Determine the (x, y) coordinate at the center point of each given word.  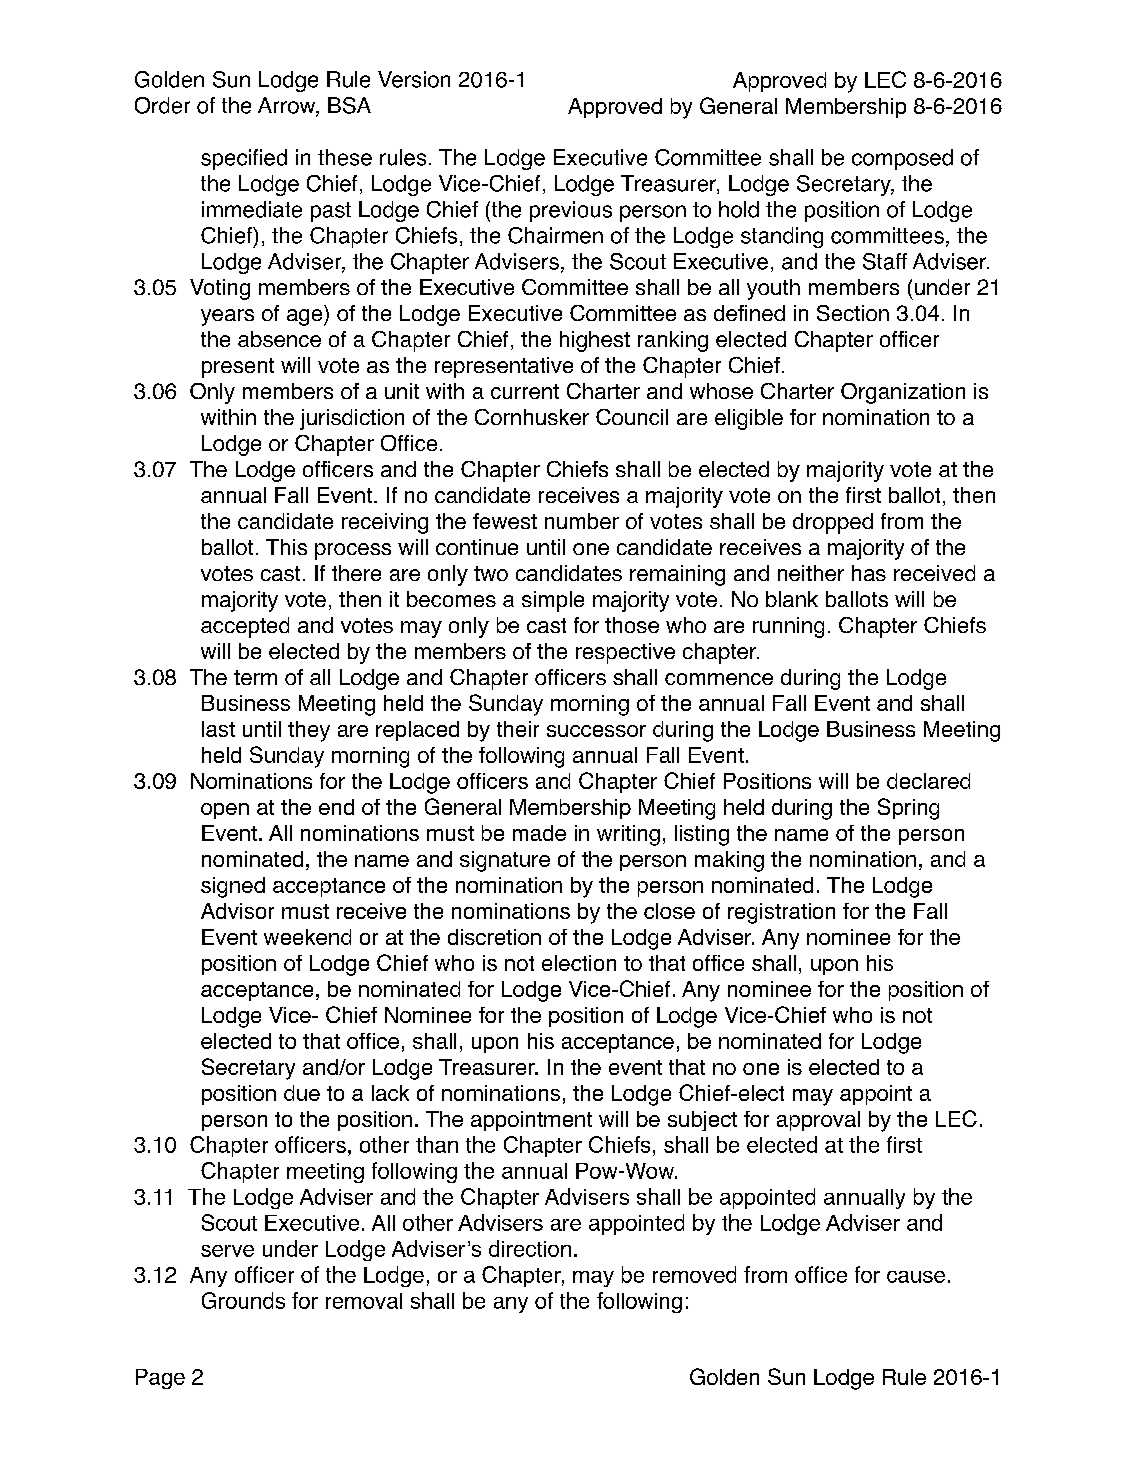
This (286, 547)
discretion (494, 937)
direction (530, 1248)
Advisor (237, 911)
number (582, 521)
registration (781, 913)
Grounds (243, 1300)
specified (244, 159)
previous (571, 211)
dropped (833, 523)
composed (902, 159)
